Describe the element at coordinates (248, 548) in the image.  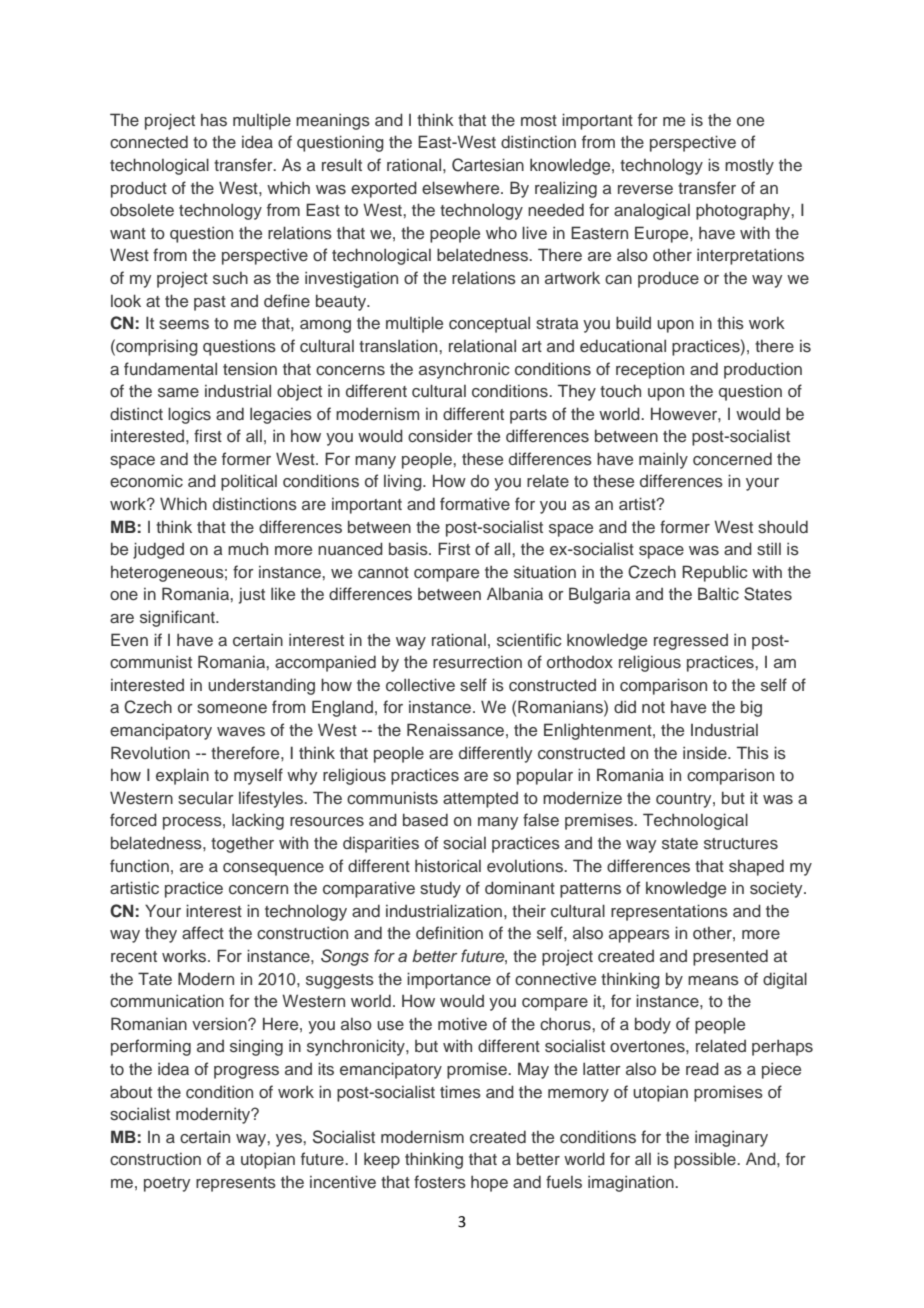
I see `much` at that location.
